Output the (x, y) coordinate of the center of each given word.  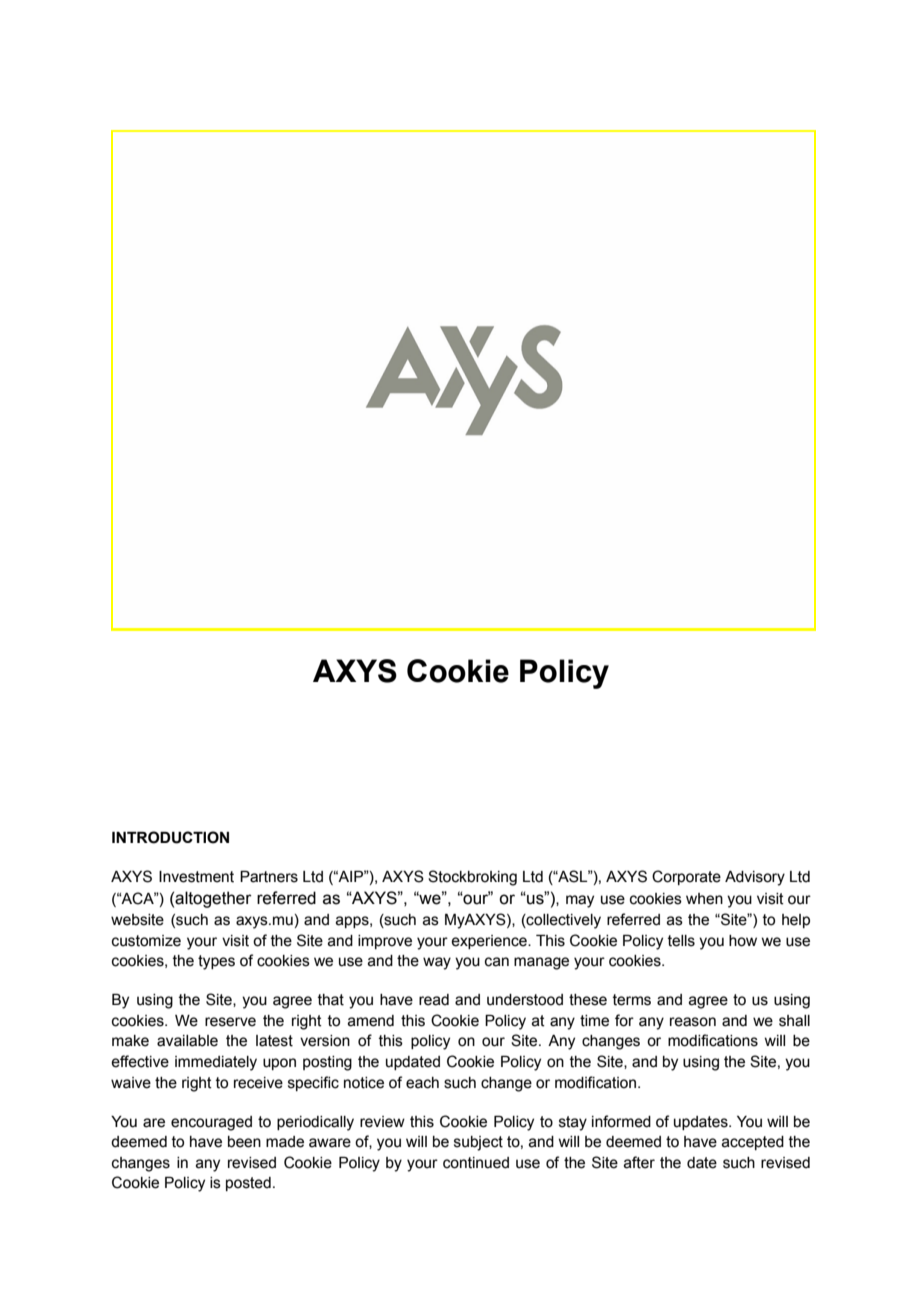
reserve (230, 1022)
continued (476, 1163)
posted (248, 1184)
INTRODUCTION (170, 837)
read (434, 1000)
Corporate (686, 877)
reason (693, 1022)
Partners (269, 877)
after (639, 1162)
